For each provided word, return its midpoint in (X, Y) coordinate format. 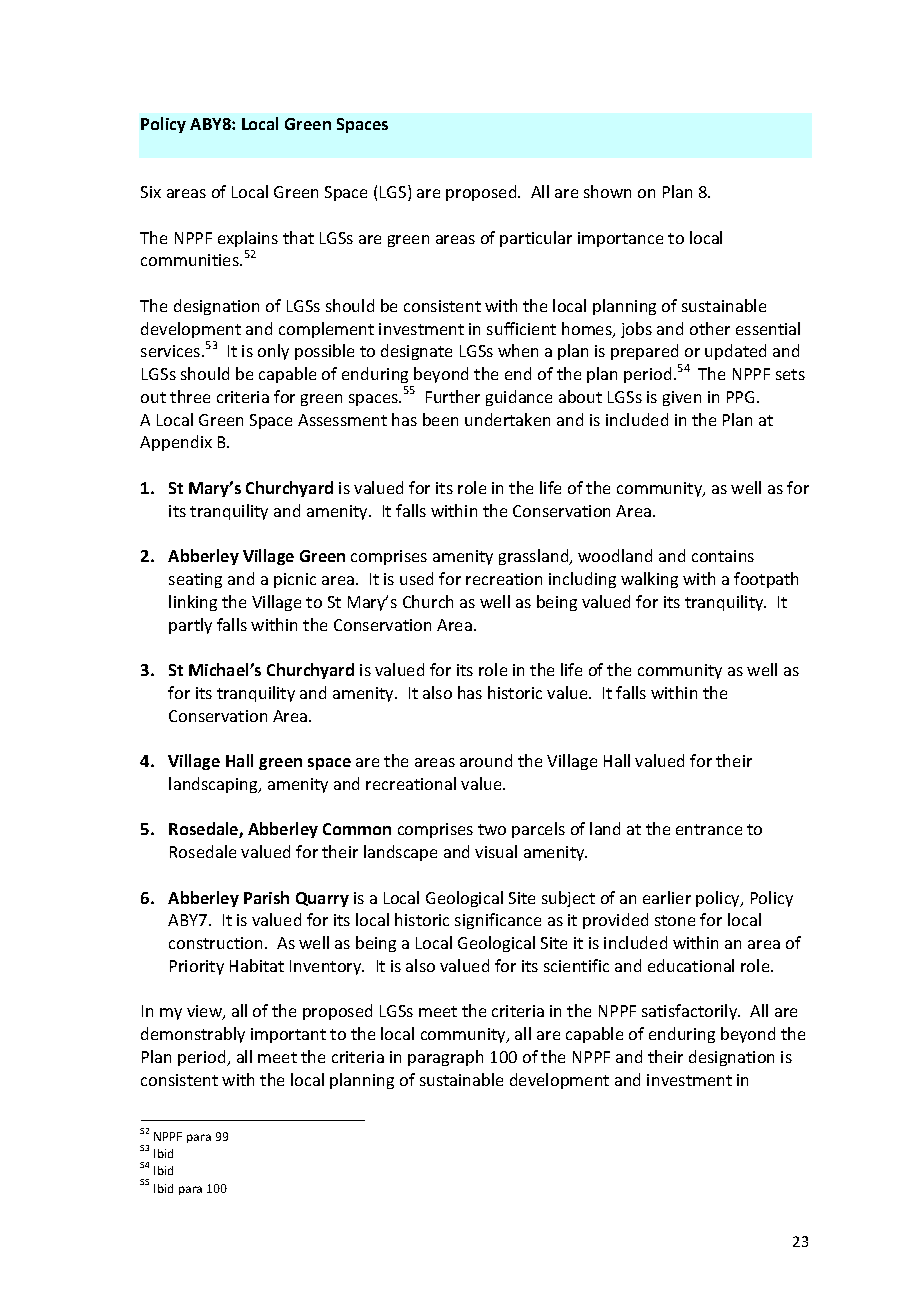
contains (723, 556)
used (416, 578)
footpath (766, 580)
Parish (266, 897)
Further (453, 396)
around (486, 760)
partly (190, 626)
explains (248, 239)
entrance (709, 829)
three (190, 396)
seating (195, 580)
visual (496, 851)
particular (536, 239)
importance (620, 239)
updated (735, 352)
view (205, 1012)
